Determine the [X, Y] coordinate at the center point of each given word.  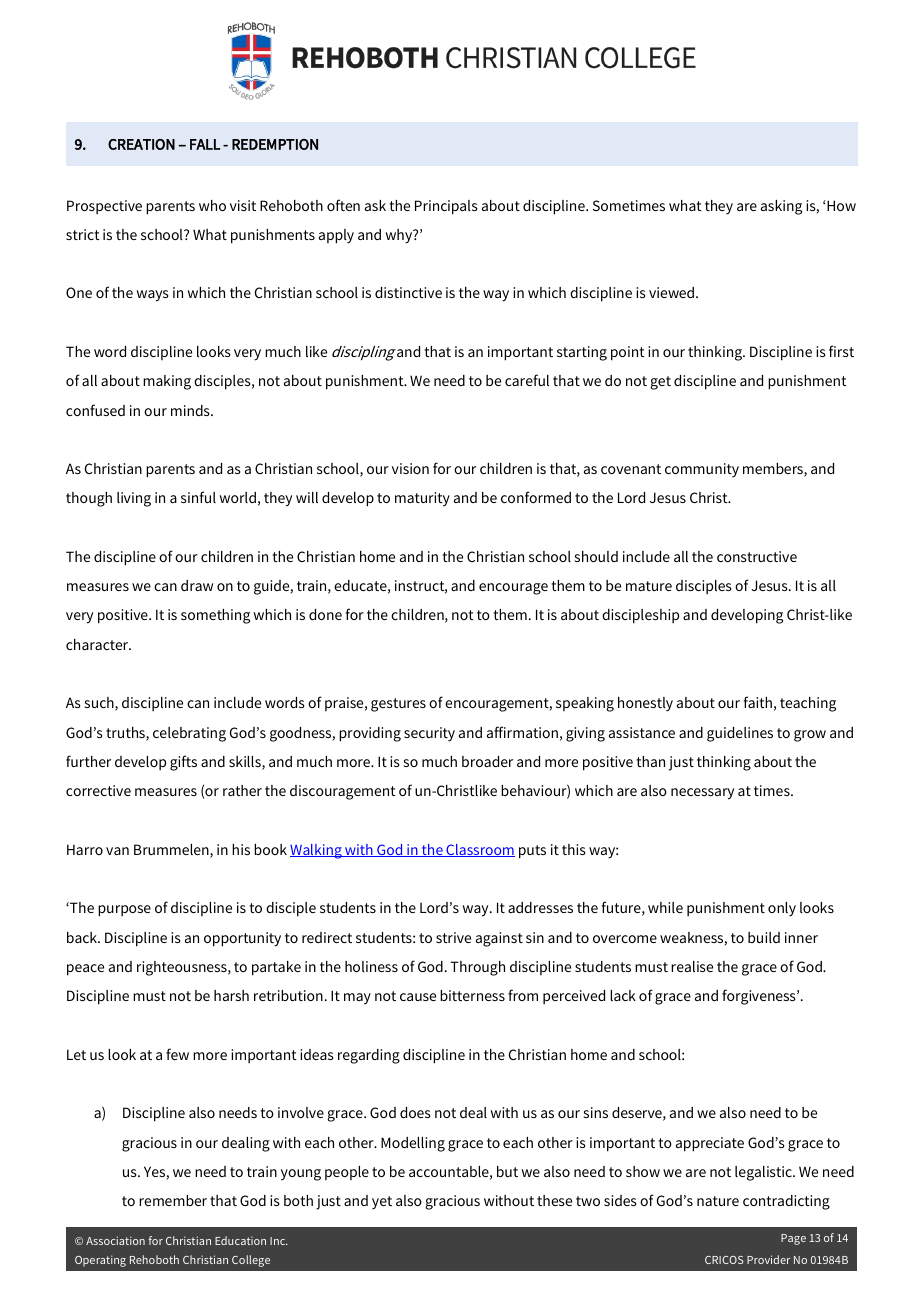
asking [781, 207]
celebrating [189, 734]
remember [173, 1200]
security [429, 734]
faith [758, 702]
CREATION [141, 144]
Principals [446, 207]
